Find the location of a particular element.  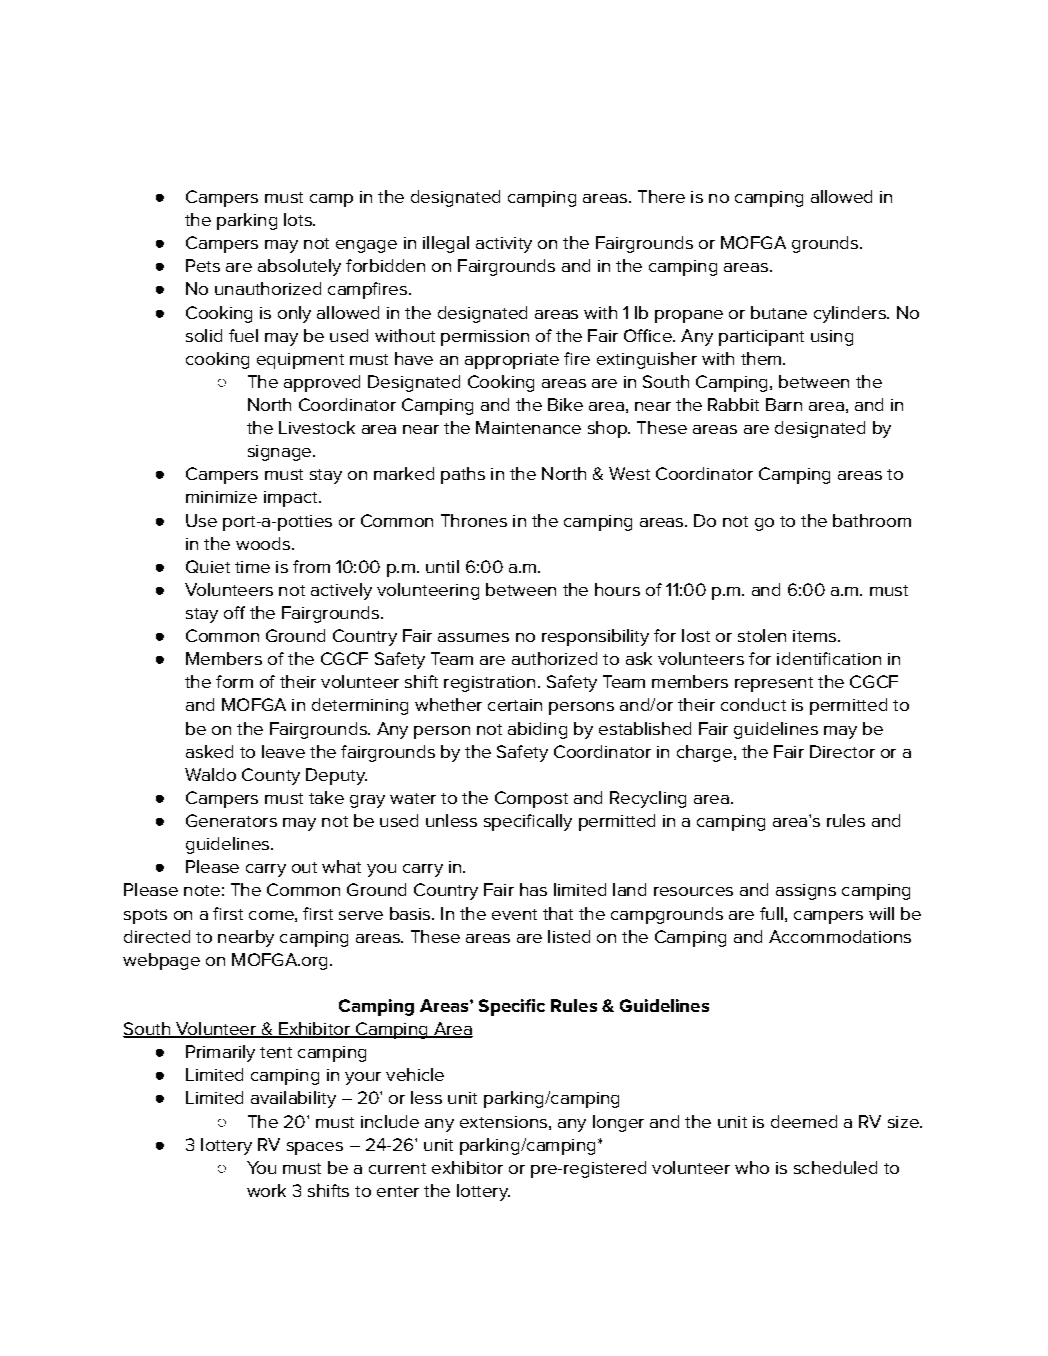

longer is located at coordinates (618, 1123).
